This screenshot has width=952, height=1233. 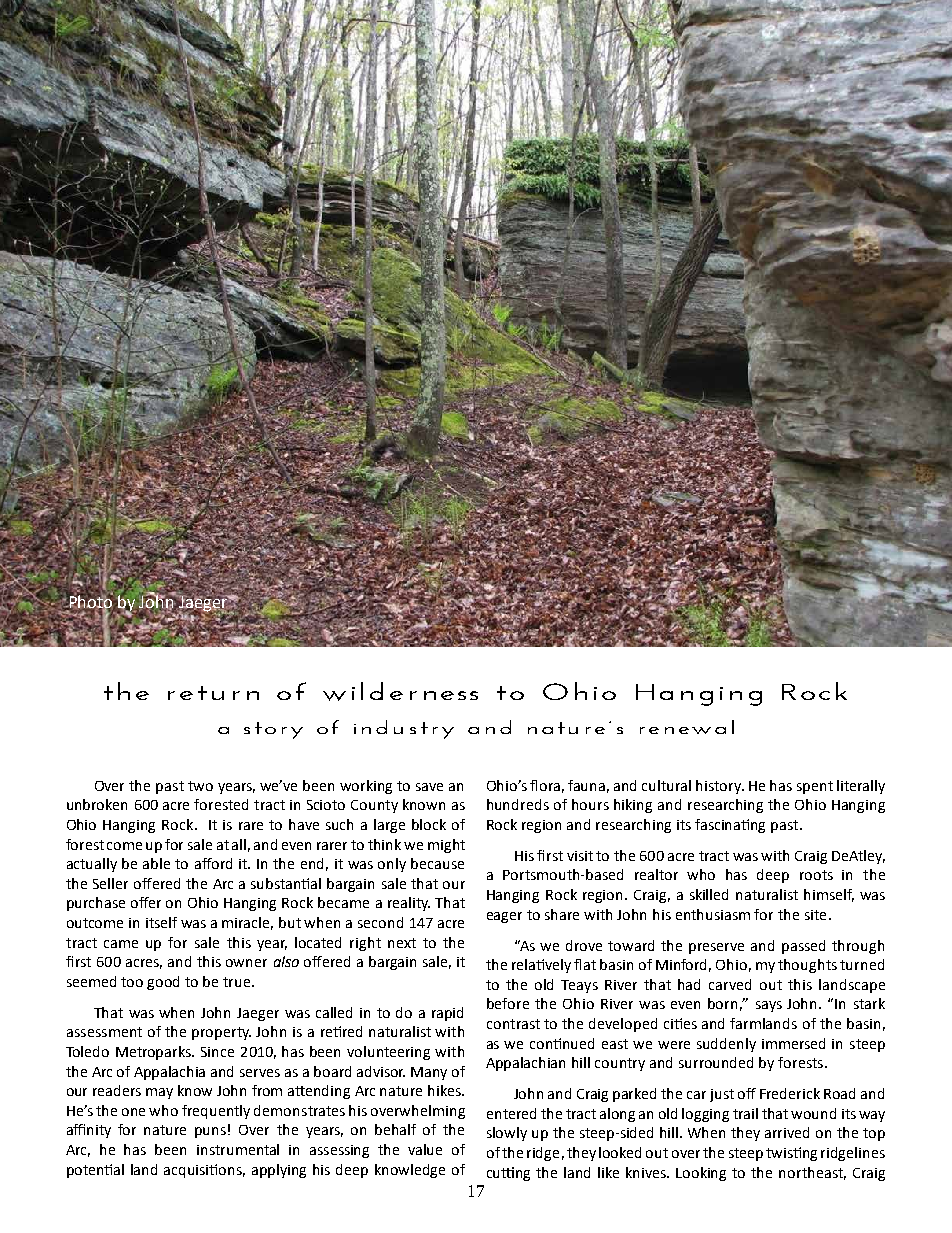 What do you see at coordinates (163, 983) in the screenshot?
I see `good` at bounding box center [163, 983].
